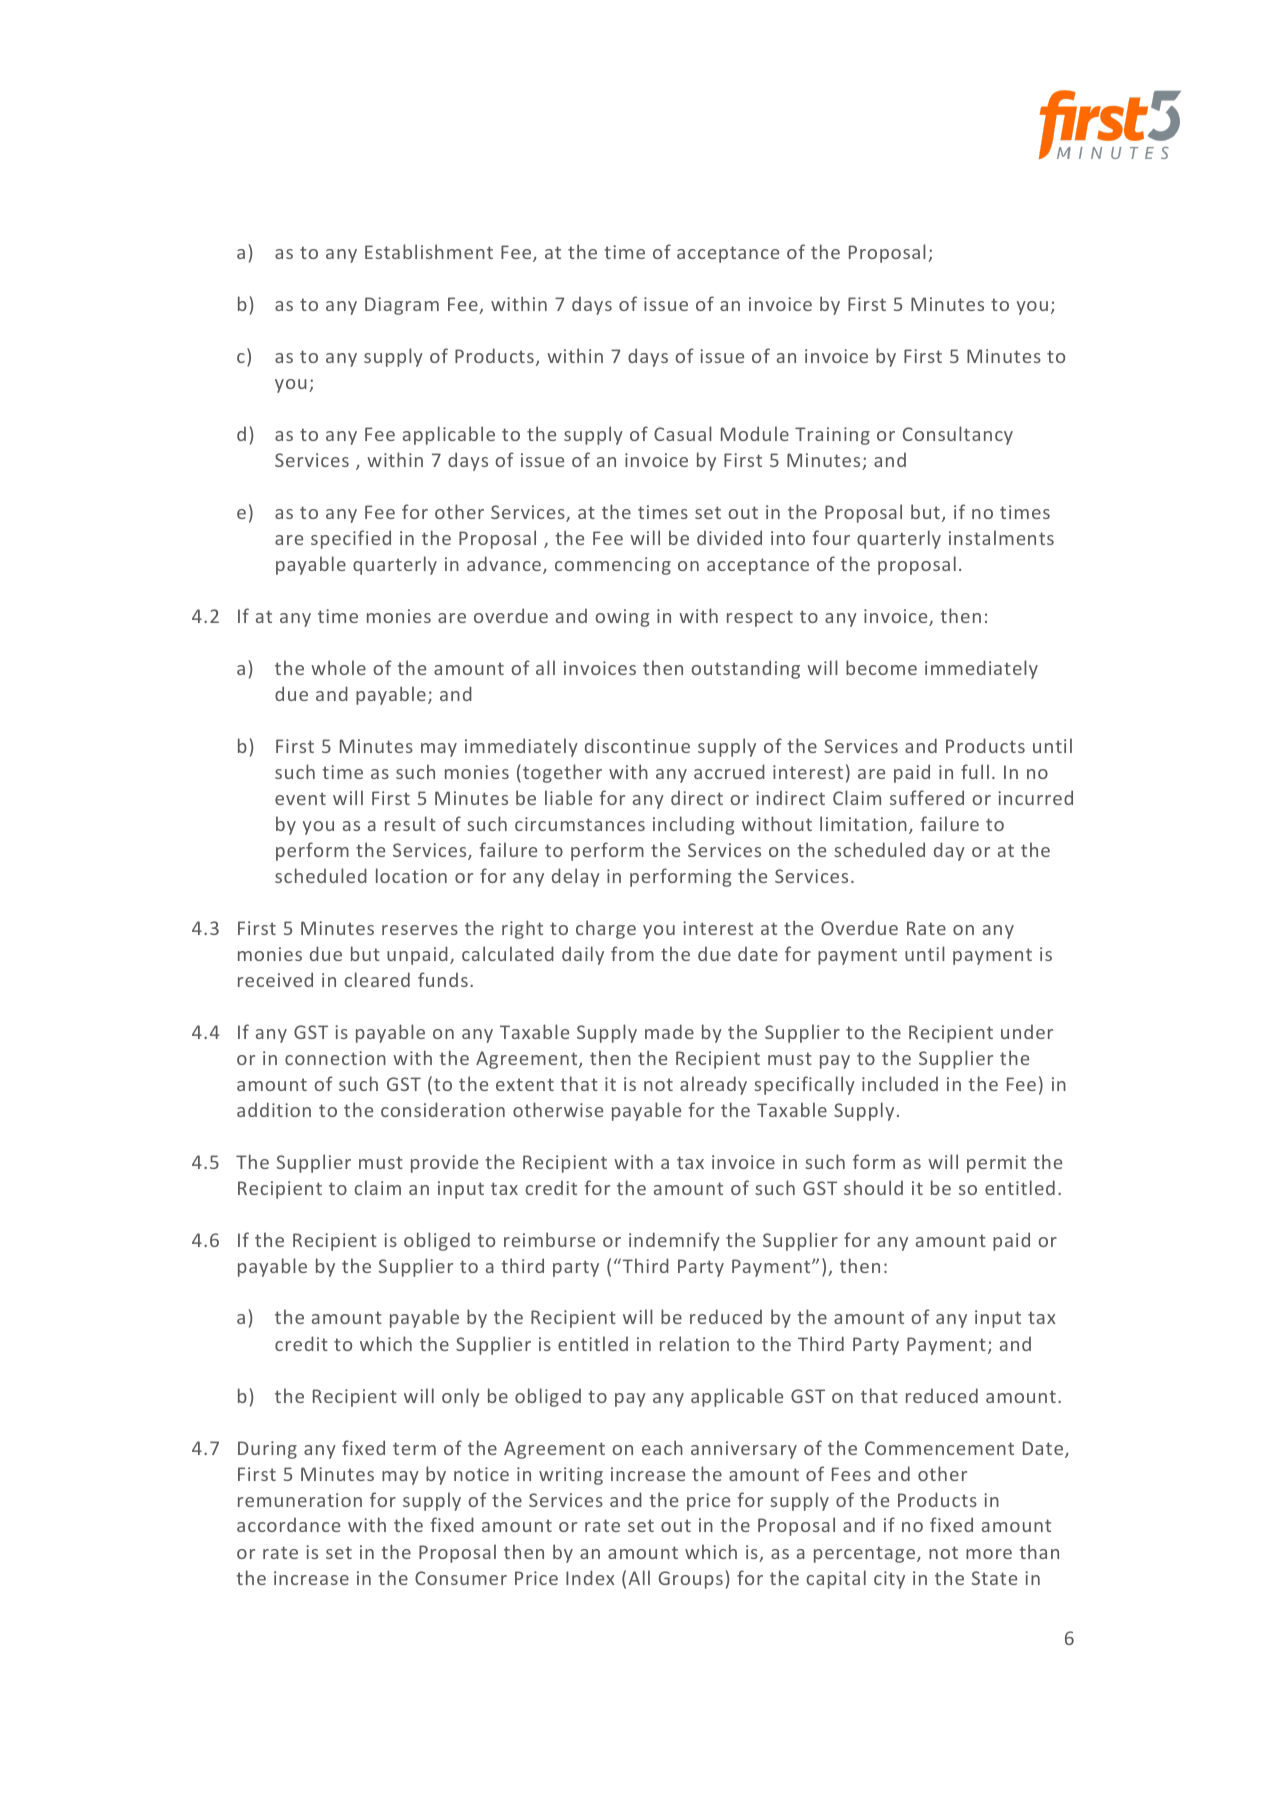 Image resolution: width=1267 pixels, height=1793 pixels. Describe the element at coordinates (674, 1241) in the document. I see `indemnify` at that location.
